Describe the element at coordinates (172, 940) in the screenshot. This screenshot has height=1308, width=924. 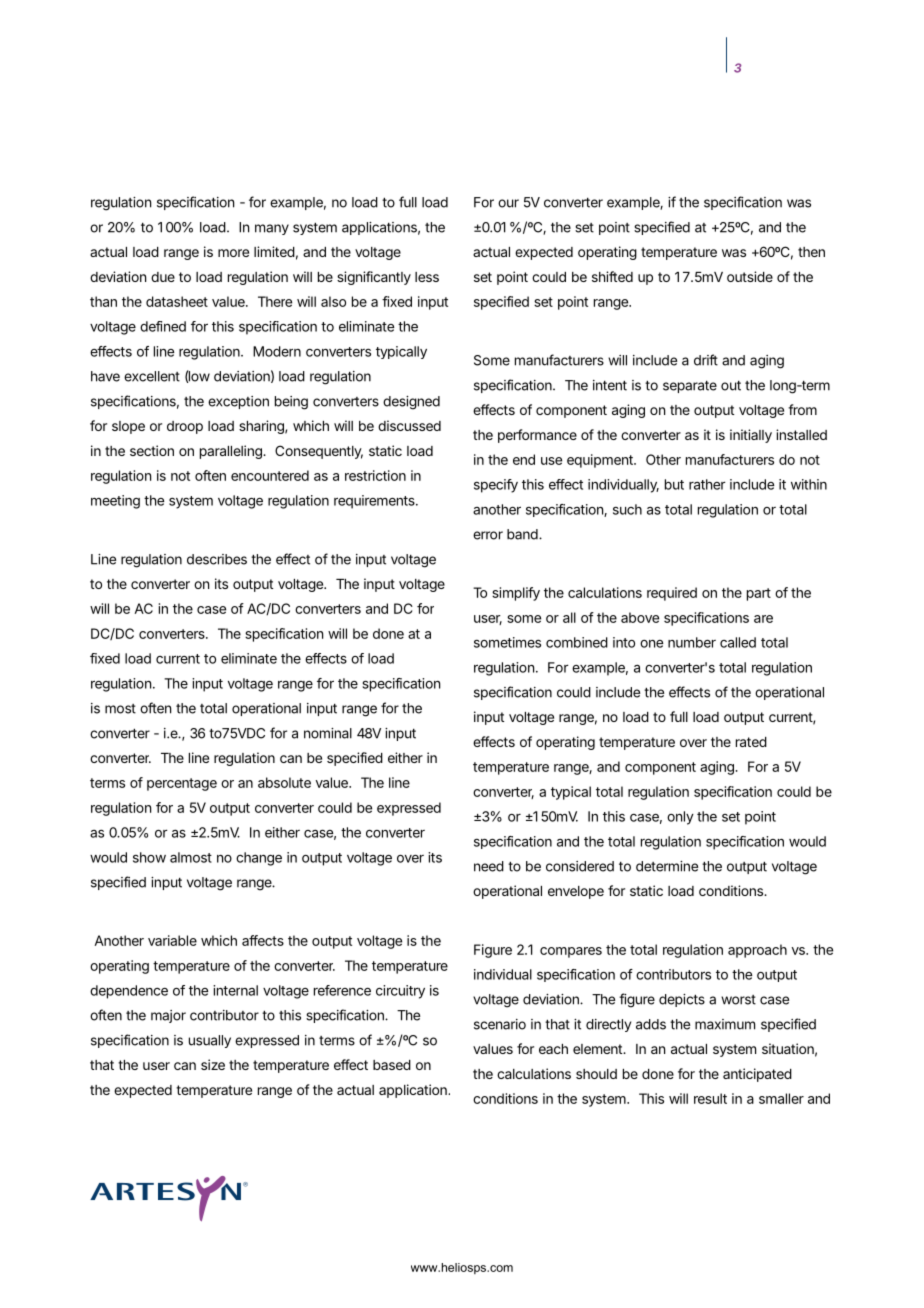
I see `variable` at that location.
